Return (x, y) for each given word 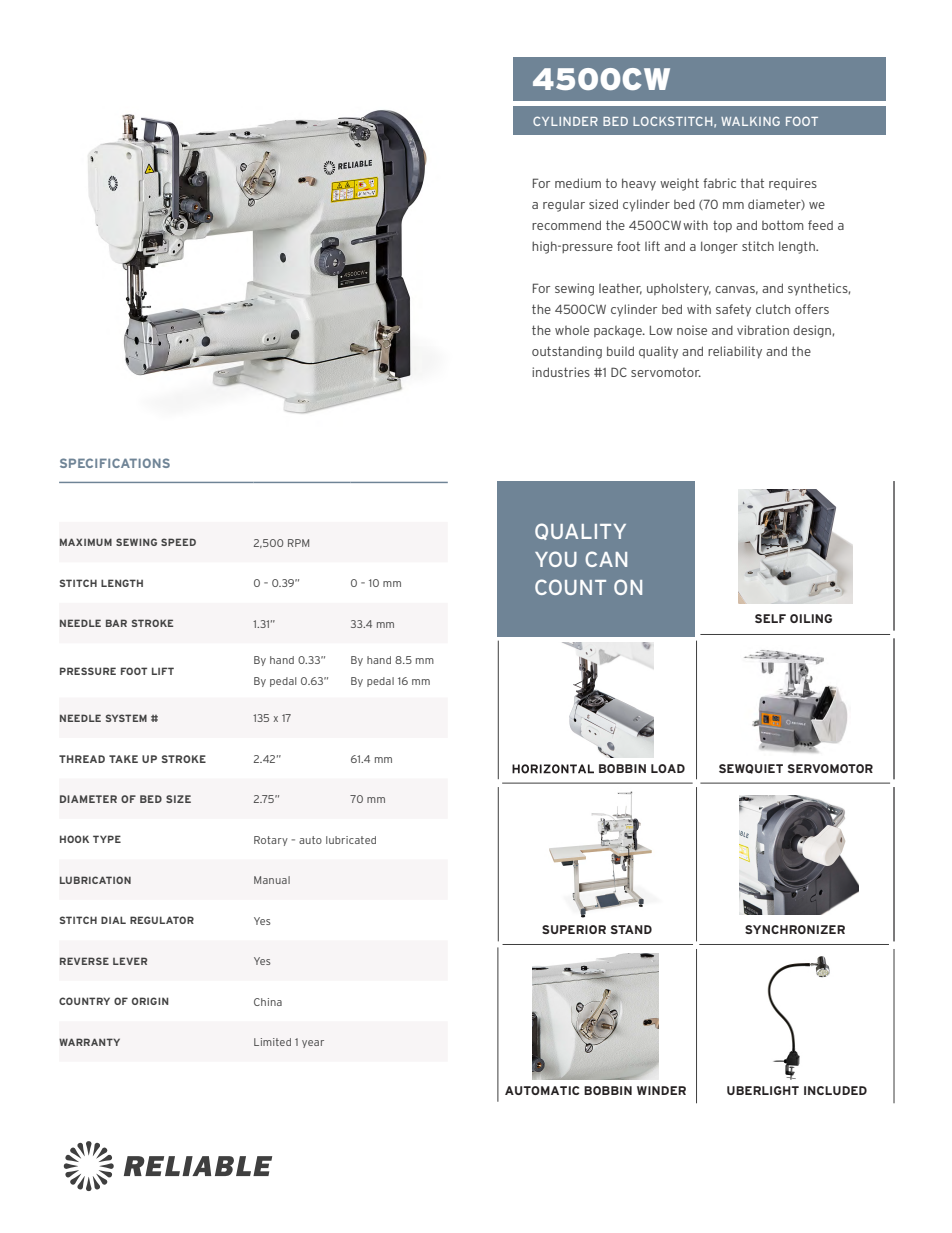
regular (564, 205)
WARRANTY (89, 1042)
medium (578, 183)
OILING (811, 618)
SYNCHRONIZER (795, 929)
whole (572, 330)
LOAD (668, 768)
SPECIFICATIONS (115, 463)
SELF (770, 618)
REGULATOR (162, 920)
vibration (763, 330)
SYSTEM (126, 718)
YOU (556, 559)
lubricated (351, 840)
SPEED (178, 542)
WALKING (750, 121)
